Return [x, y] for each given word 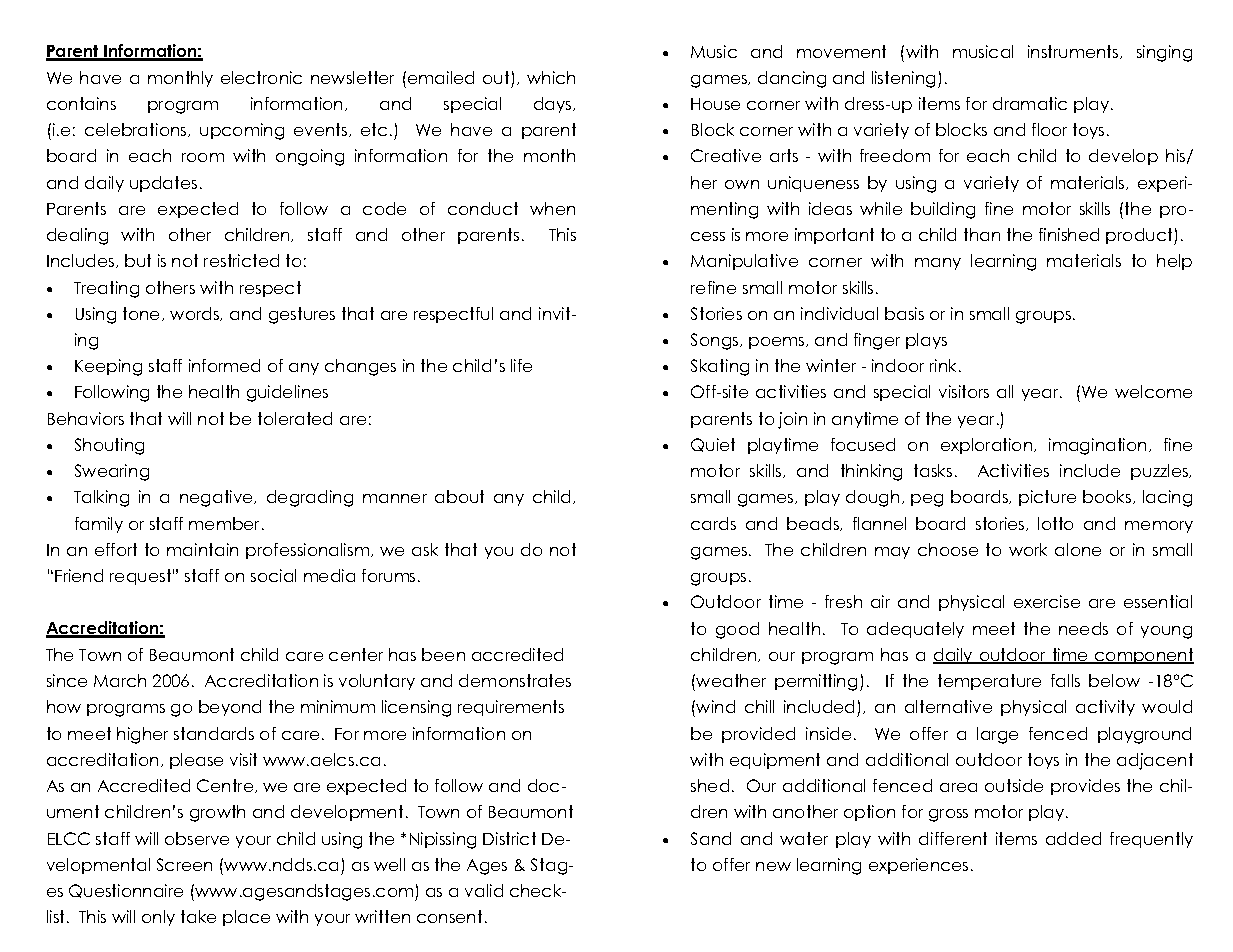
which [551, 77]
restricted [241, 260]
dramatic [1030, 103]
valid [484, 890]
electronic [261, 77]
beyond [230, 708]
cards [713, 523]
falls [1065, 680]
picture [1047, 498]
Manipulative [744, 262]
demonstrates [515, 680]
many [938, 264]
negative [218, 498]
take [198, 916]
